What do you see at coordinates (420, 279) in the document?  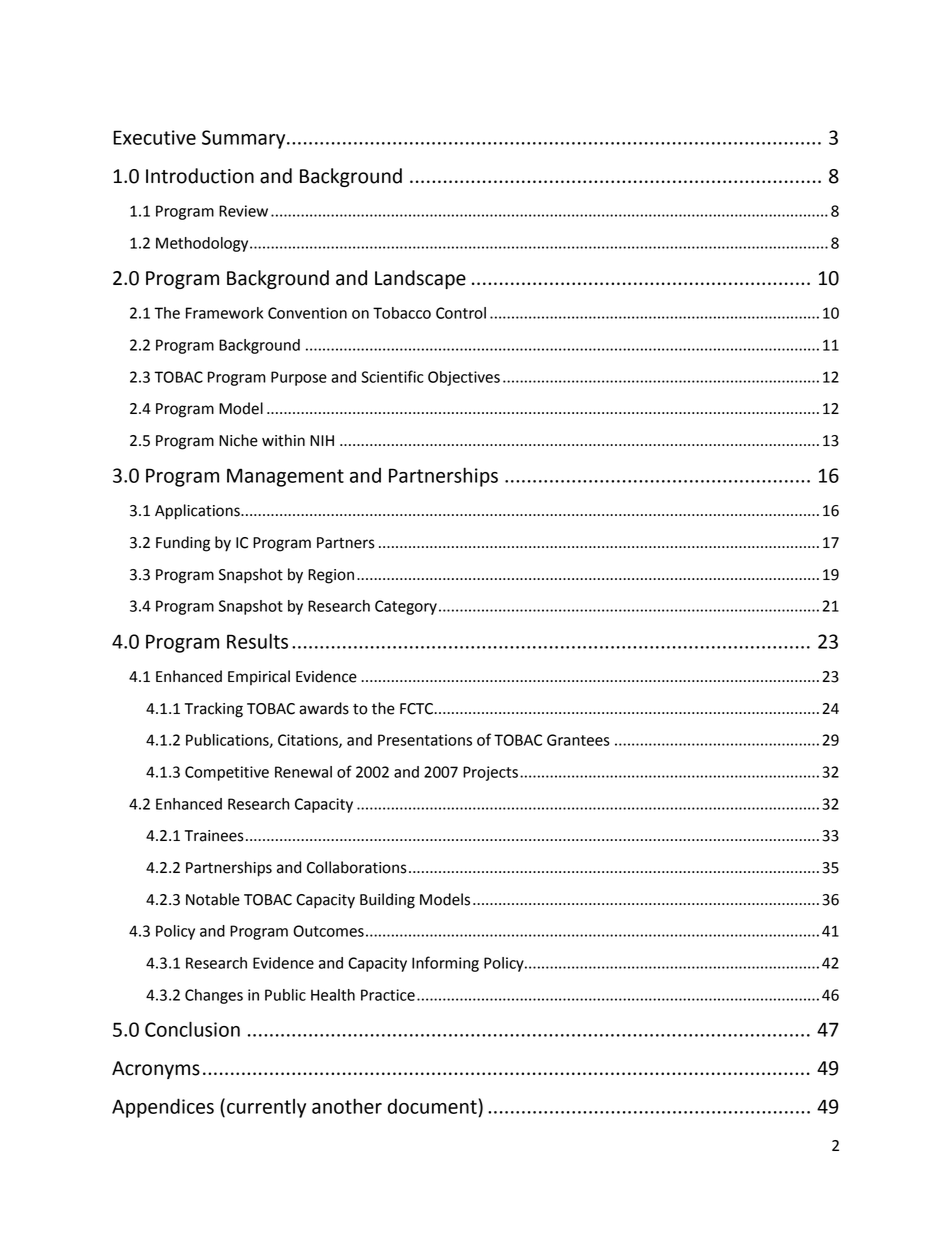 I see `Landscape` at bounding box center [420, 279].
